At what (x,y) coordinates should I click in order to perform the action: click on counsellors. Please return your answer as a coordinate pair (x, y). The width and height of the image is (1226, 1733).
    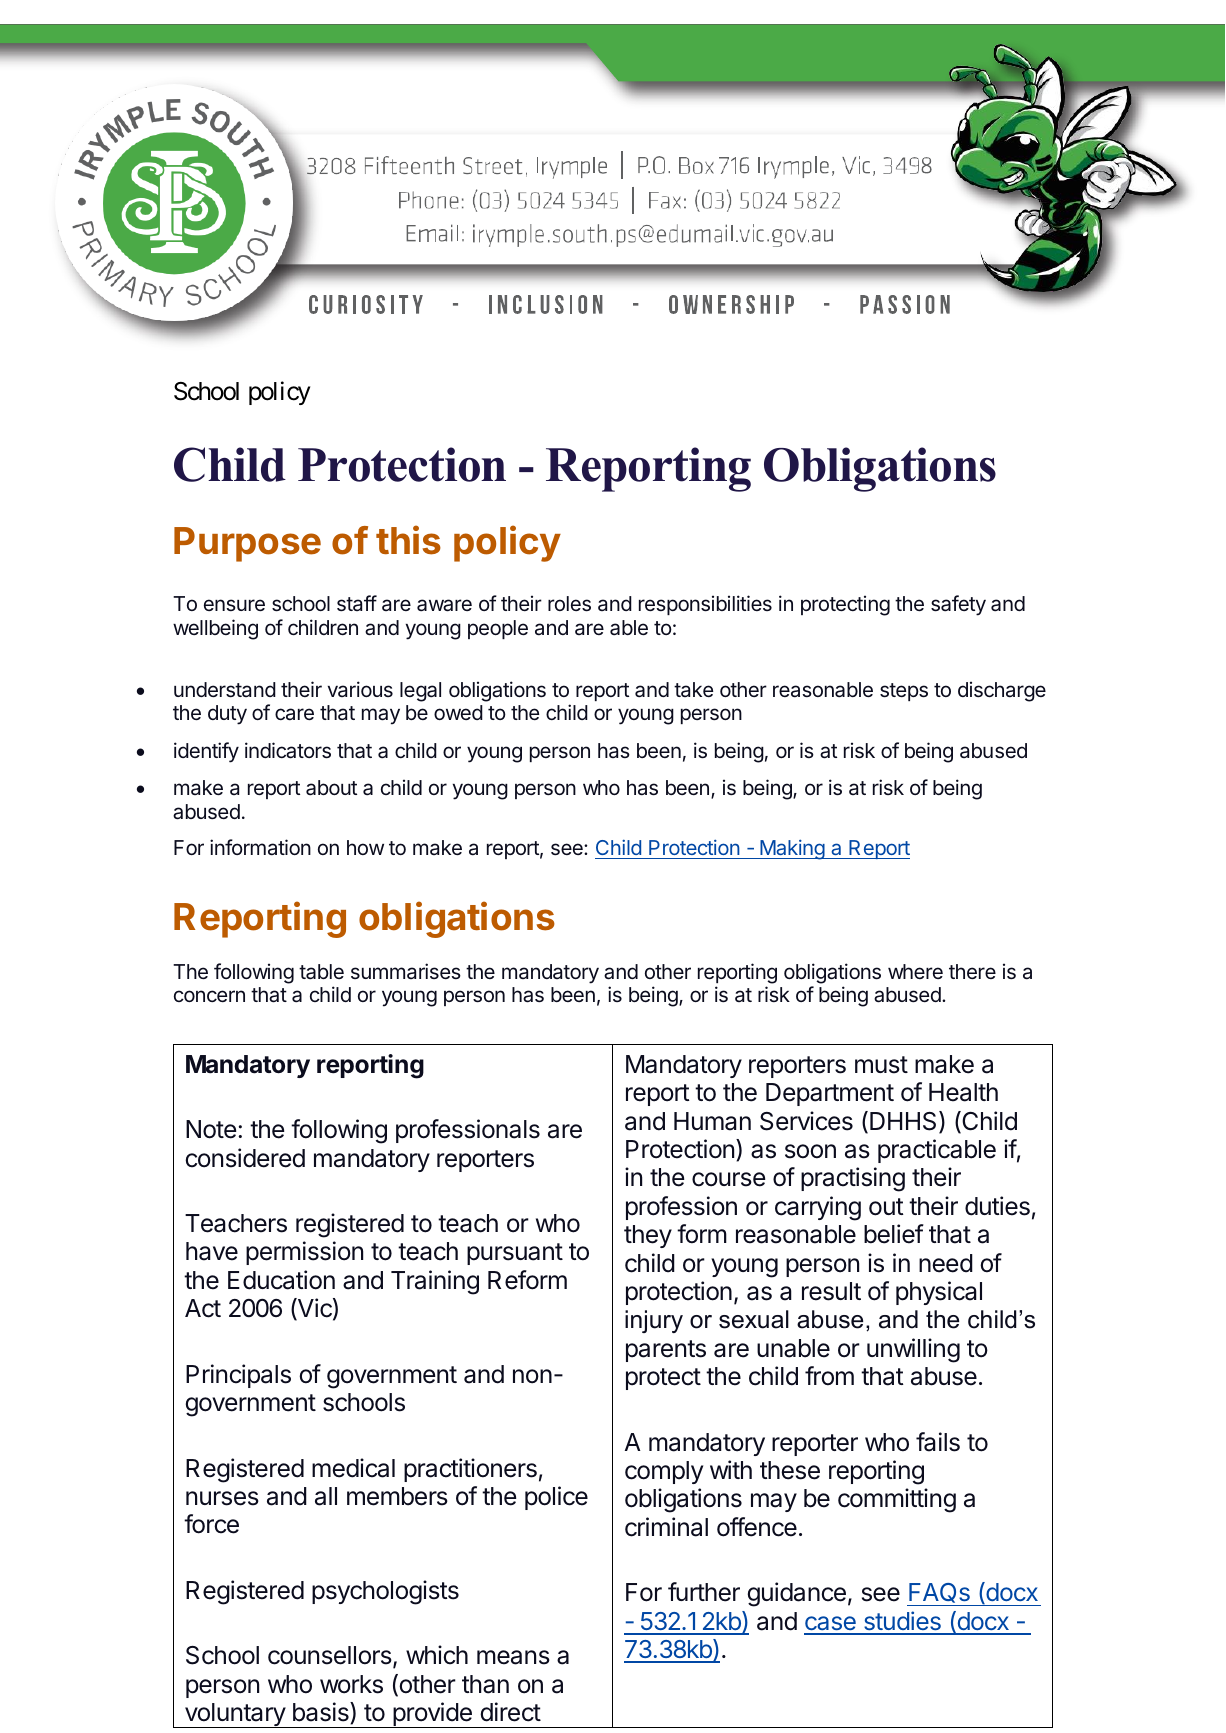
    Looking at the image, I should click on (331, 1657).
